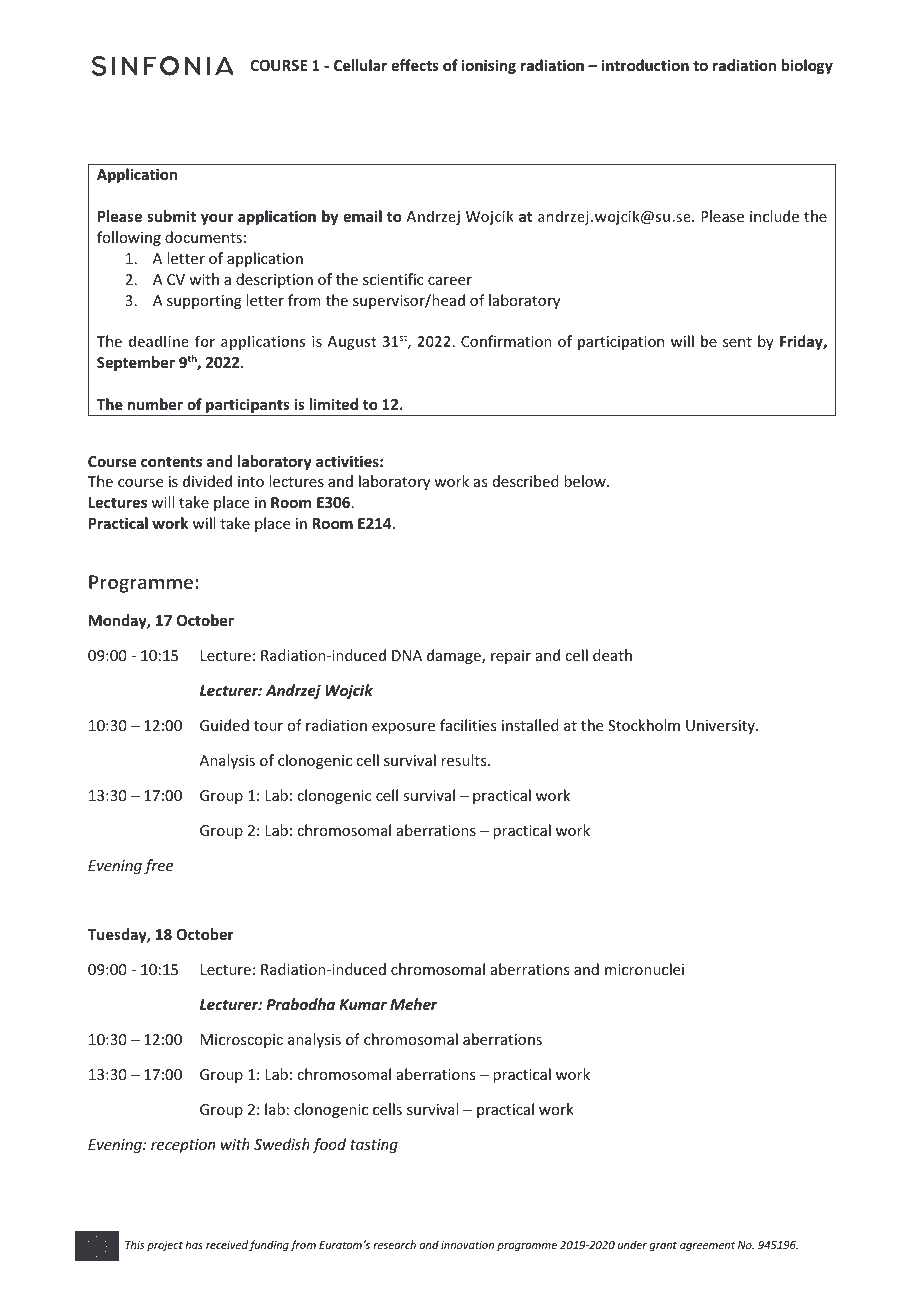 This page has height=1308, width=924. Describe the element at coordinates (224, 725) in the page. I see `Guided` at that location.
